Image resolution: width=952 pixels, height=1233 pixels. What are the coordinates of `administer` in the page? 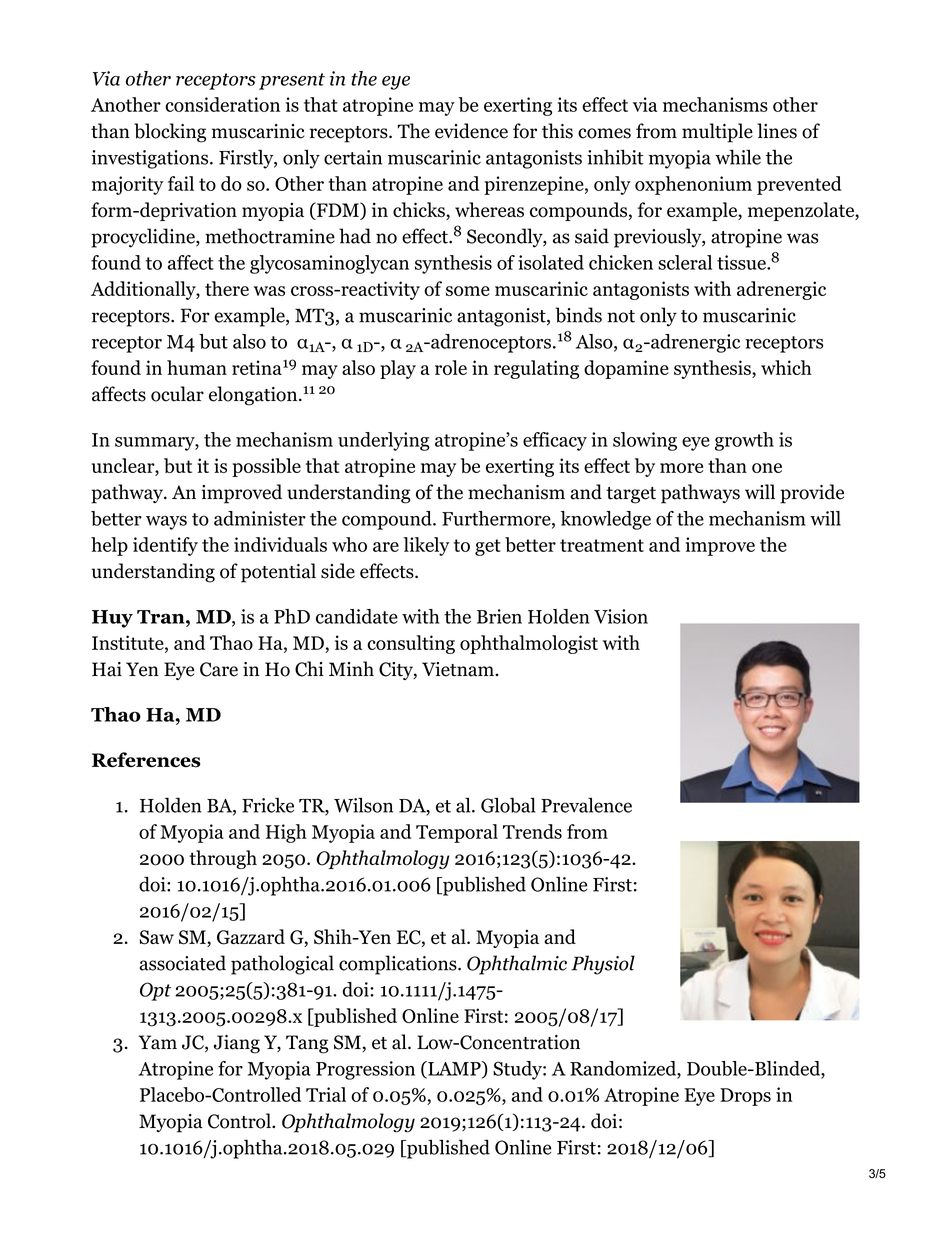 It's located at (260, 518).
